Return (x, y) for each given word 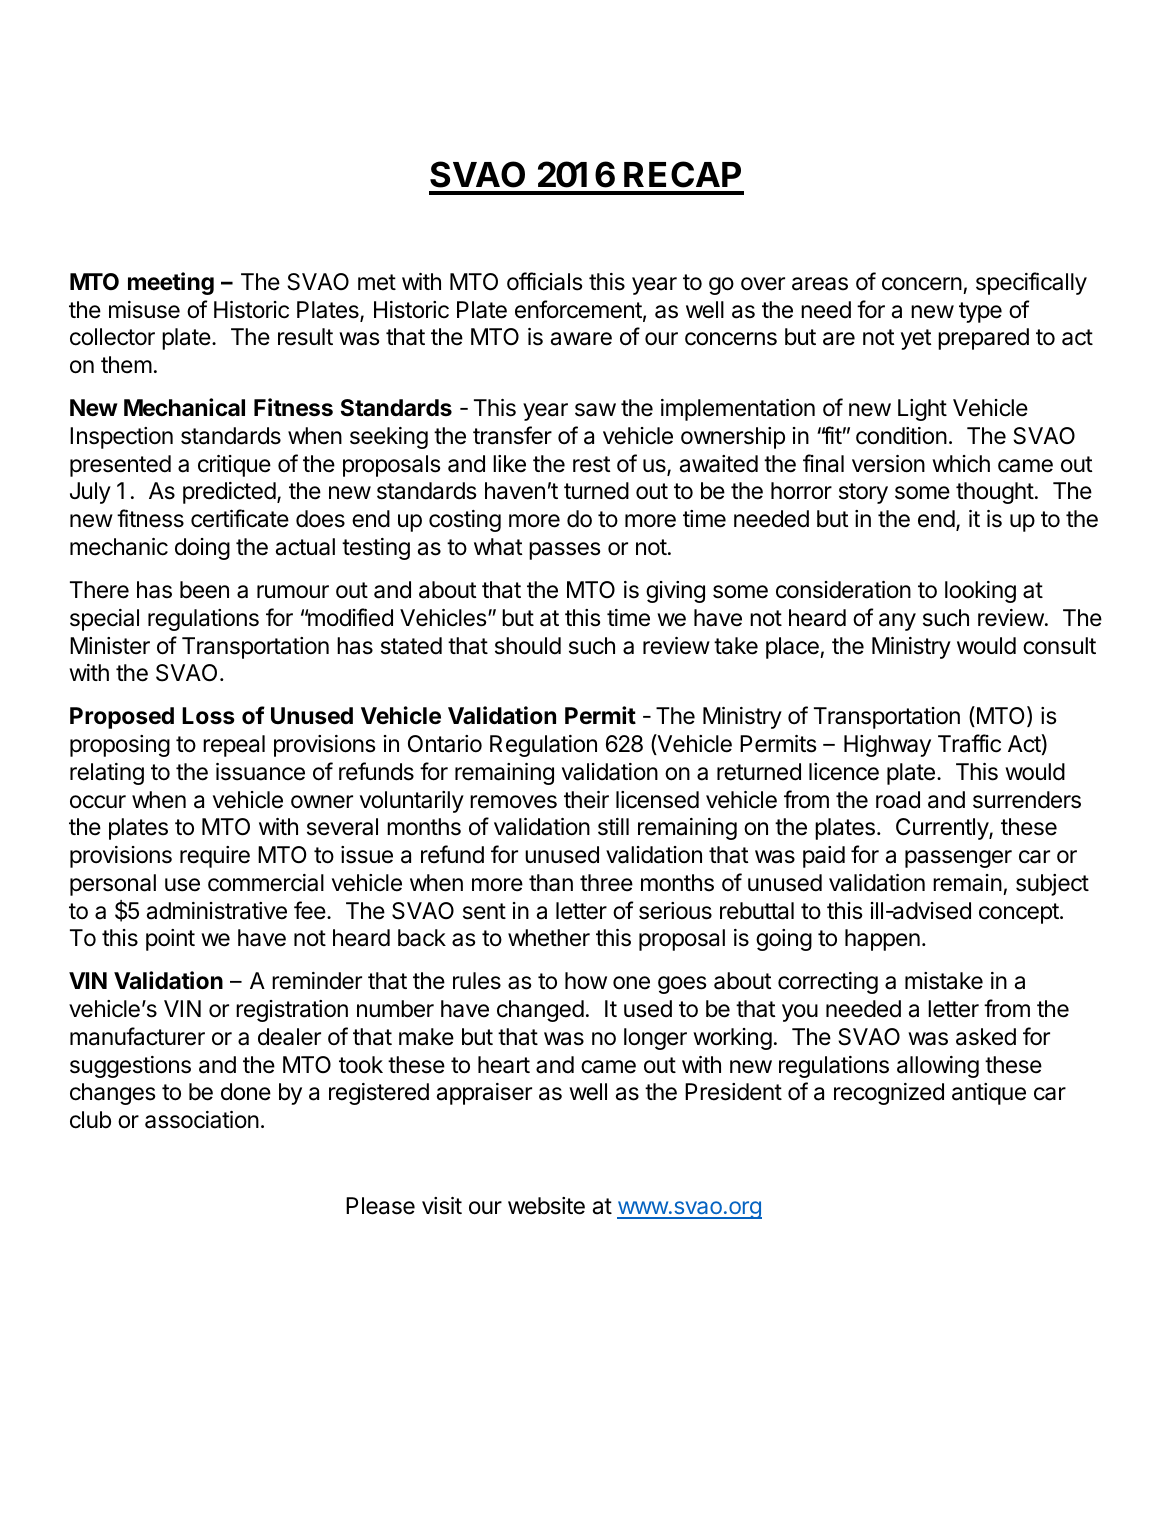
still (613, 827)
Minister (110, 646)
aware (581, 339)
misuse (144, 310)
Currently (943, 829)
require (215, 857)
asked (986, 1037)
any (897, 622)
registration (292, 1011)
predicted (229, 493)
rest (592, 464)
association (202, 1120)
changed (540, 1011)
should (528, 646)
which (961, 464)
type (980, 312)
